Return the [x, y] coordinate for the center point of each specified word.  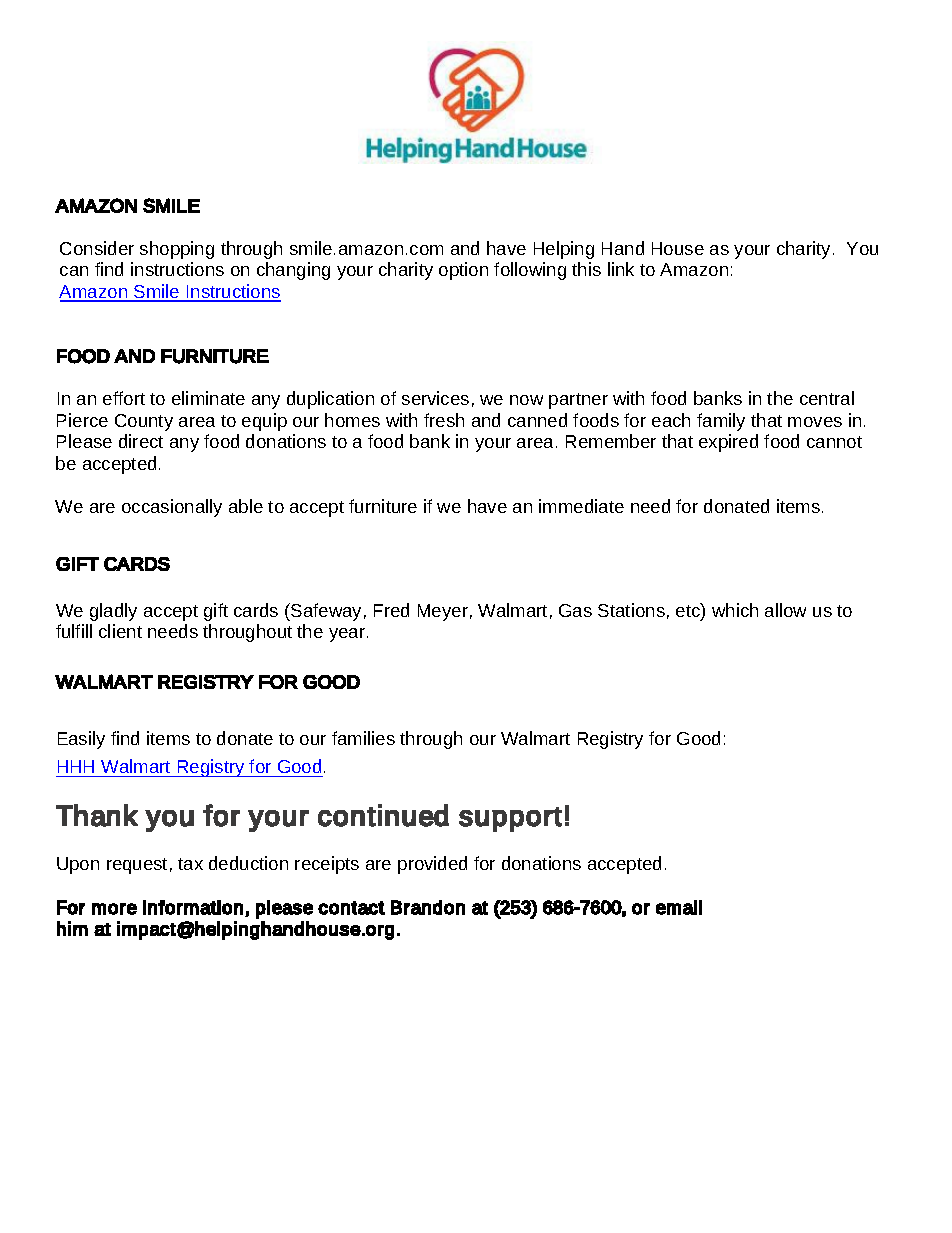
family [721, 422]
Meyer [443, 612]
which [735, 610]
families [363, 738]
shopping [177, 250]
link [621, 269]
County [144, 422]
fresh [444, 420]
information [193, 907]
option [463, 271]
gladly [113, 612]
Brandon [428, 907]
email [679, 907]
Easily [81, 740]
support [510, 819]
